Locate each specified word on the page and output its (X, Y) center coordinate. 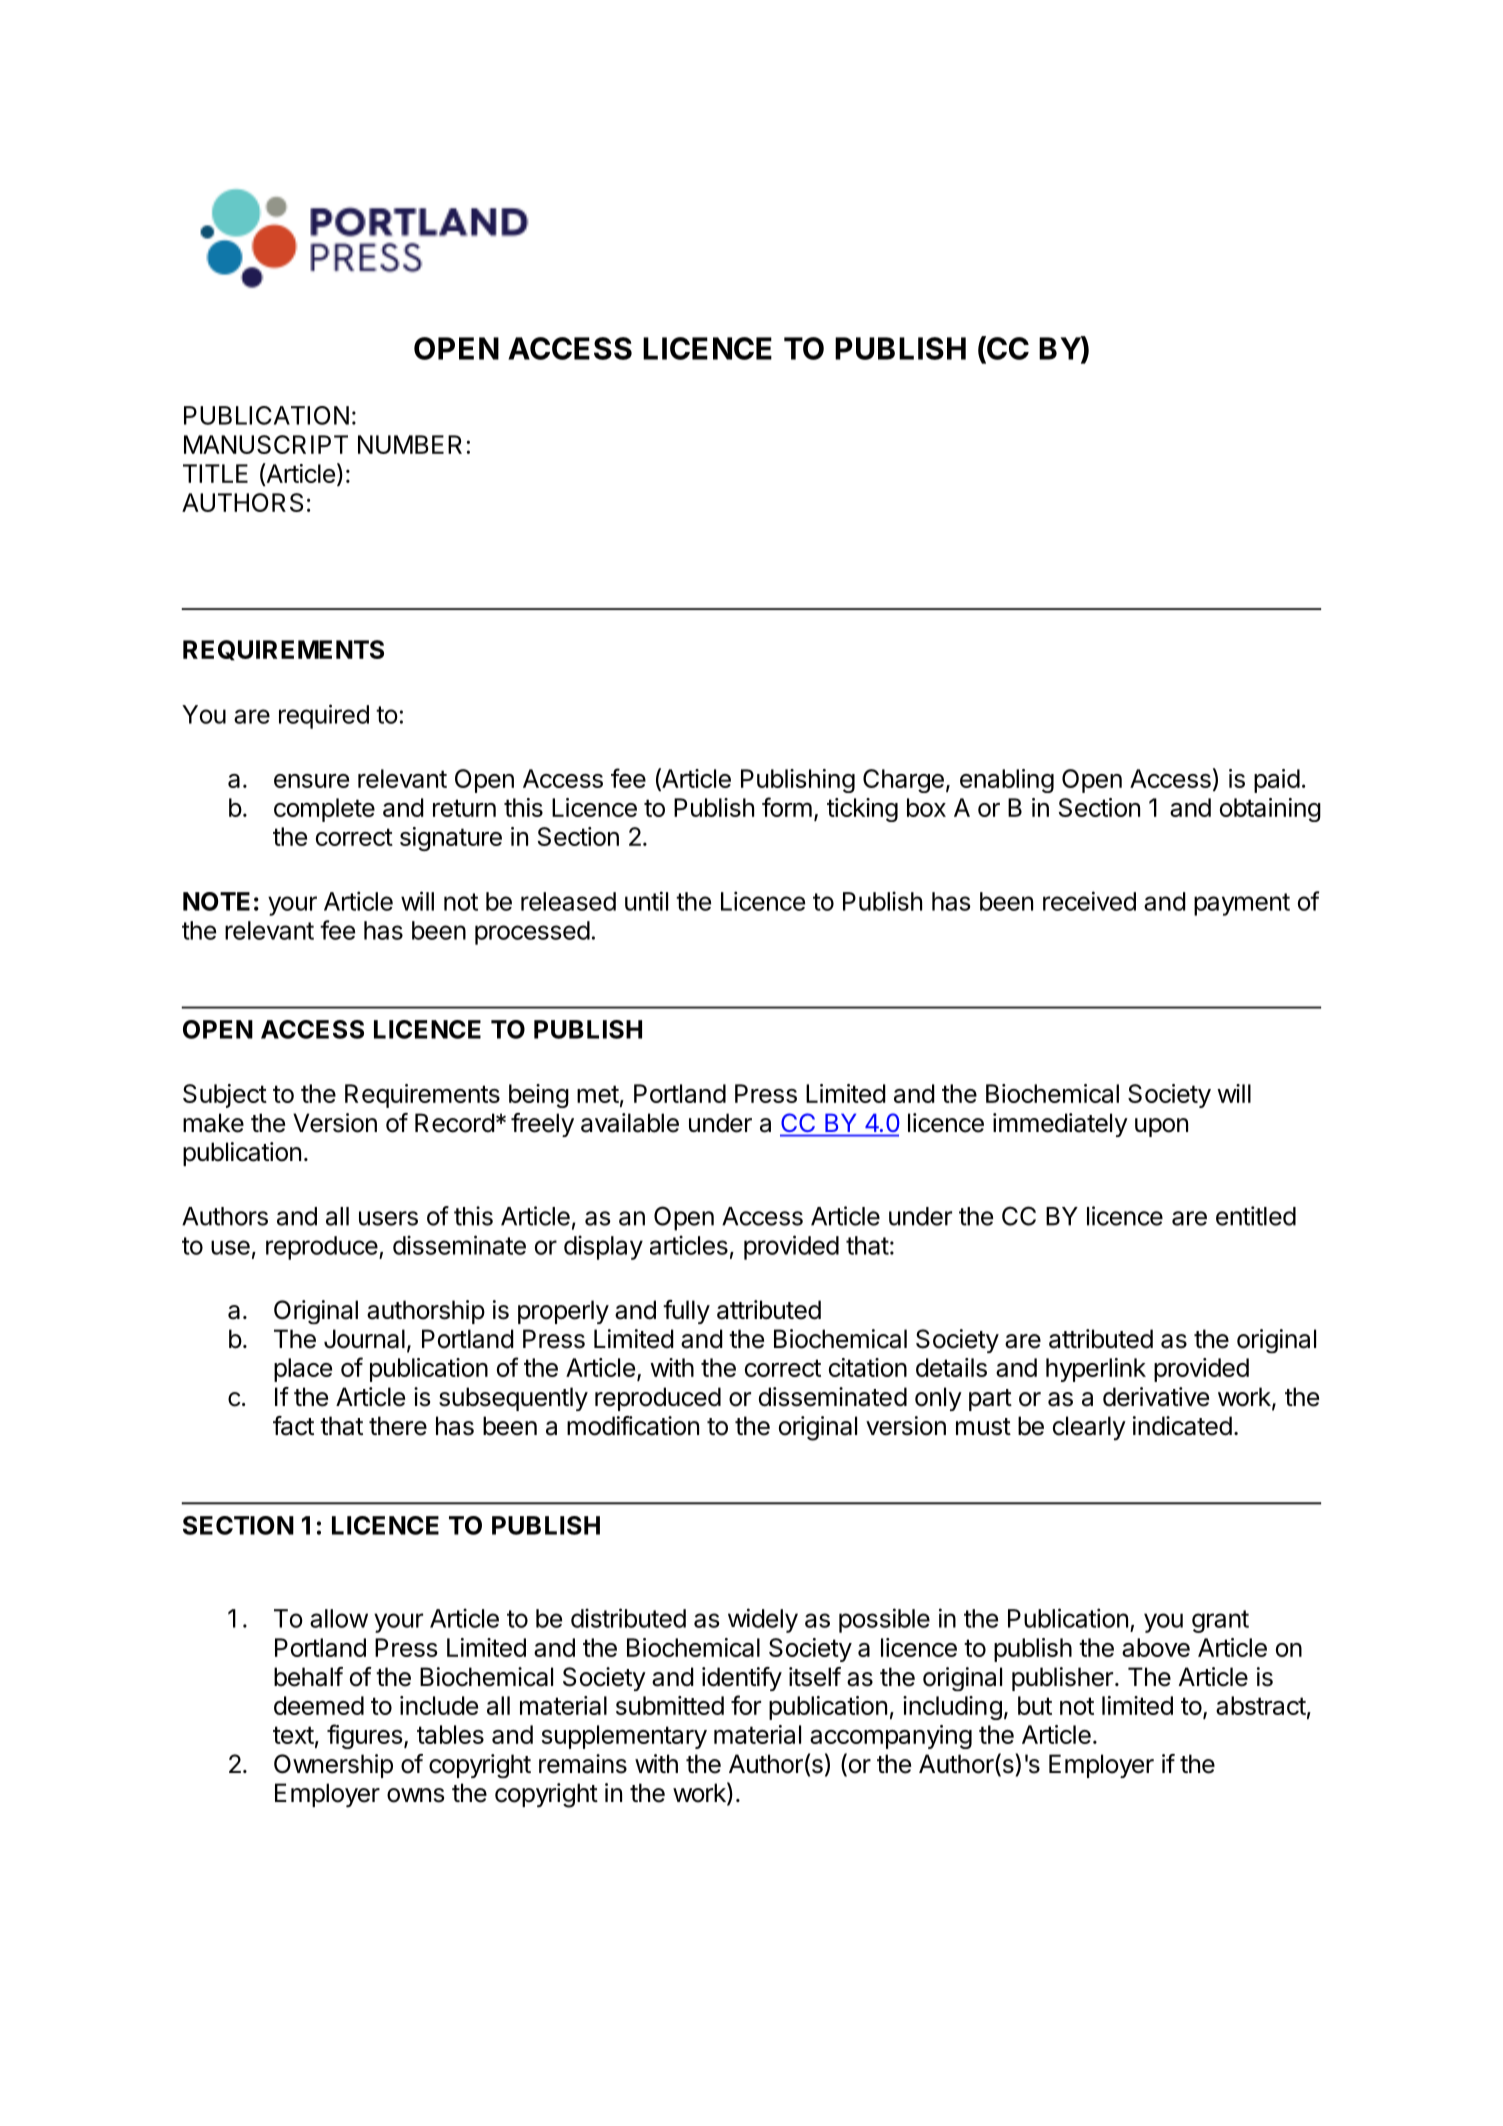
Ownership (333, 1766)
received (1089, 901)
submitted (670, 1705)
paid (1277, 781)
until (646, 901)
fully (686, 1312)
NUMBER (410, 444)
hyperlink (1096, 1370)
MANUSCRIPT (266, 444)
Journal (364, 1339)
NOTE (216, 901)
